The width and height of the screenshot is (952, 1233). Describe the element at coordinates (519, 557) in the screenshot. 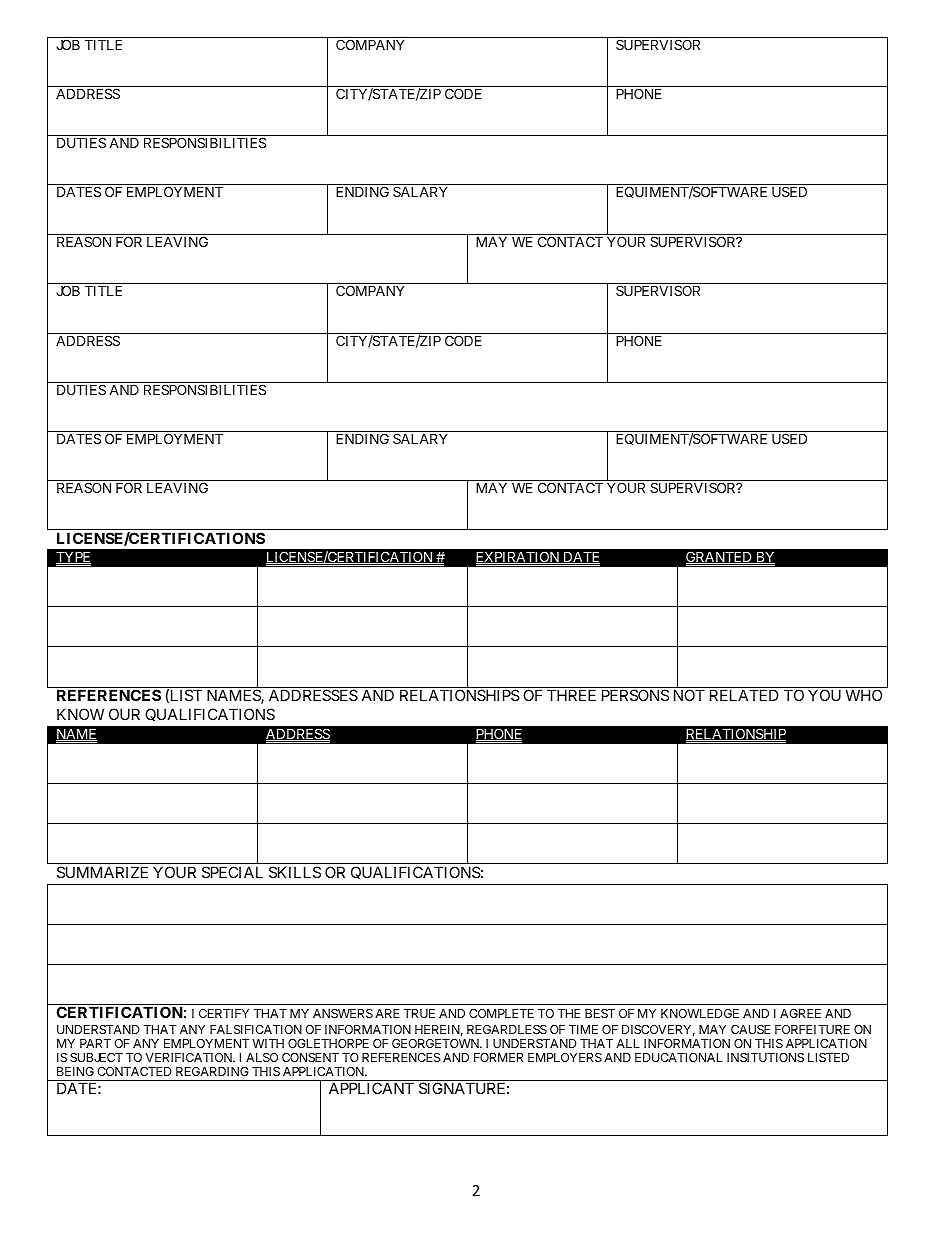

I see `EXPIRATION` at that location.
